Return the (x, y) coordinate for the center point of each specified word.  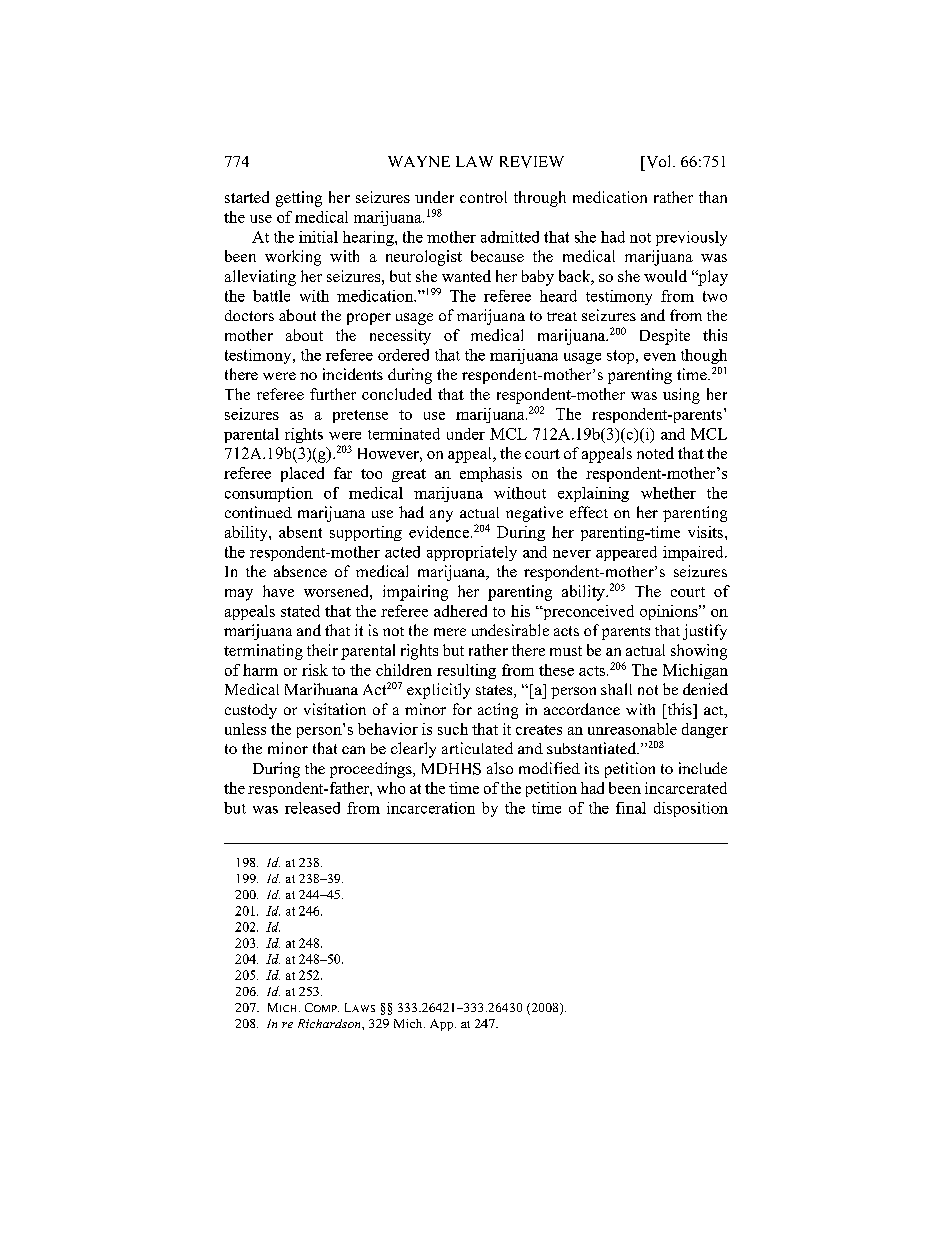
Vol (659, 161)
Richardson (330, 1023)
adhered (460, 611)
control (483, 197)
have (278, 591)
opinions (670, 612)
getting (299, 199)
